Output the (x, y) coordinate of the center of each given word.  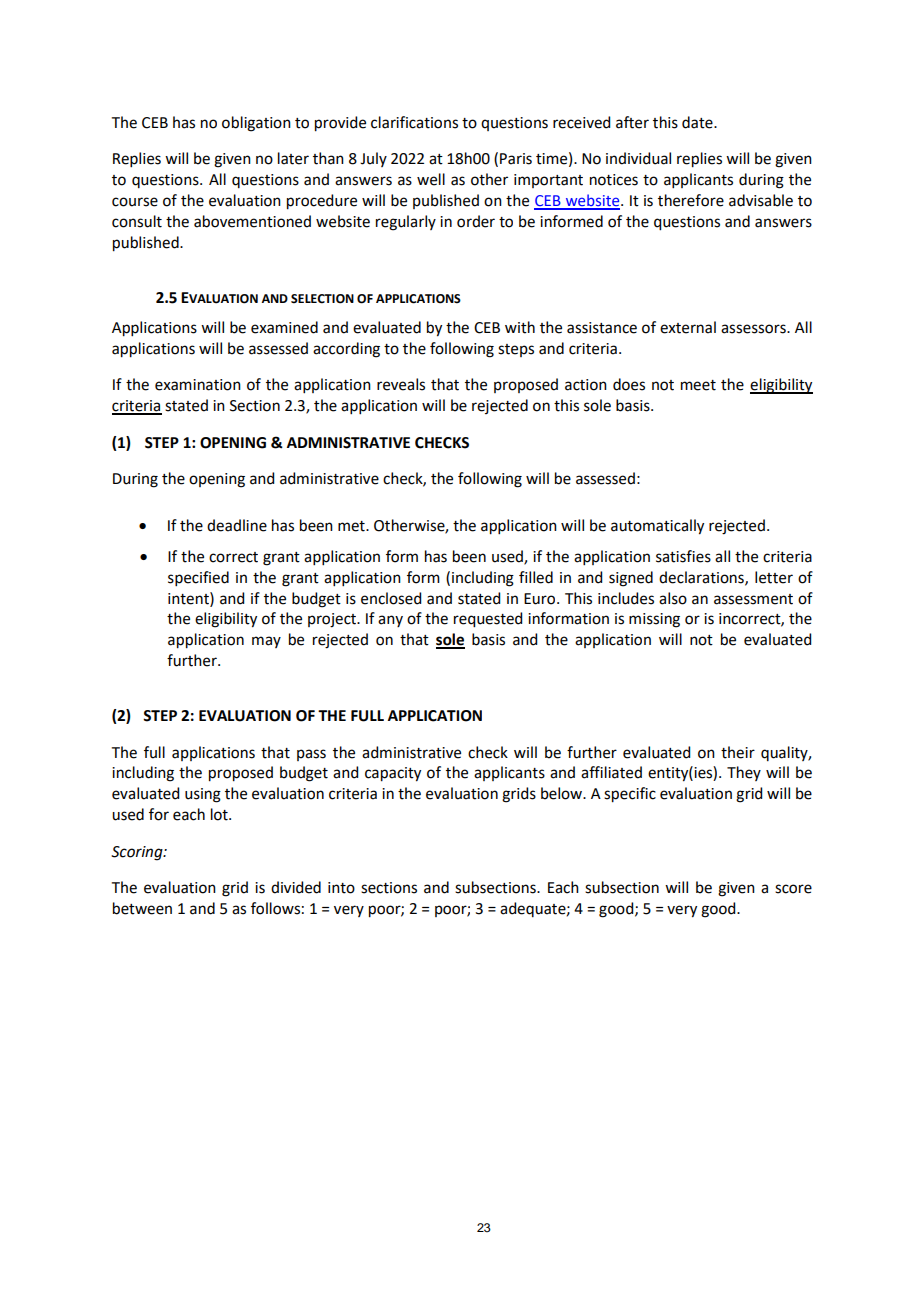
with (520, 327)
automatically (657, 527)
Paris (516, 159)
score (793, 889)
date (698, 122)
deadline (237, 525)
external (688, 327)
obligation (256, 124)
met (352, 526)
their (738, 752)
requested (488, 620)
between (142, 908)
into (341, 888)
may (266, 642)
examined (284, 327)
